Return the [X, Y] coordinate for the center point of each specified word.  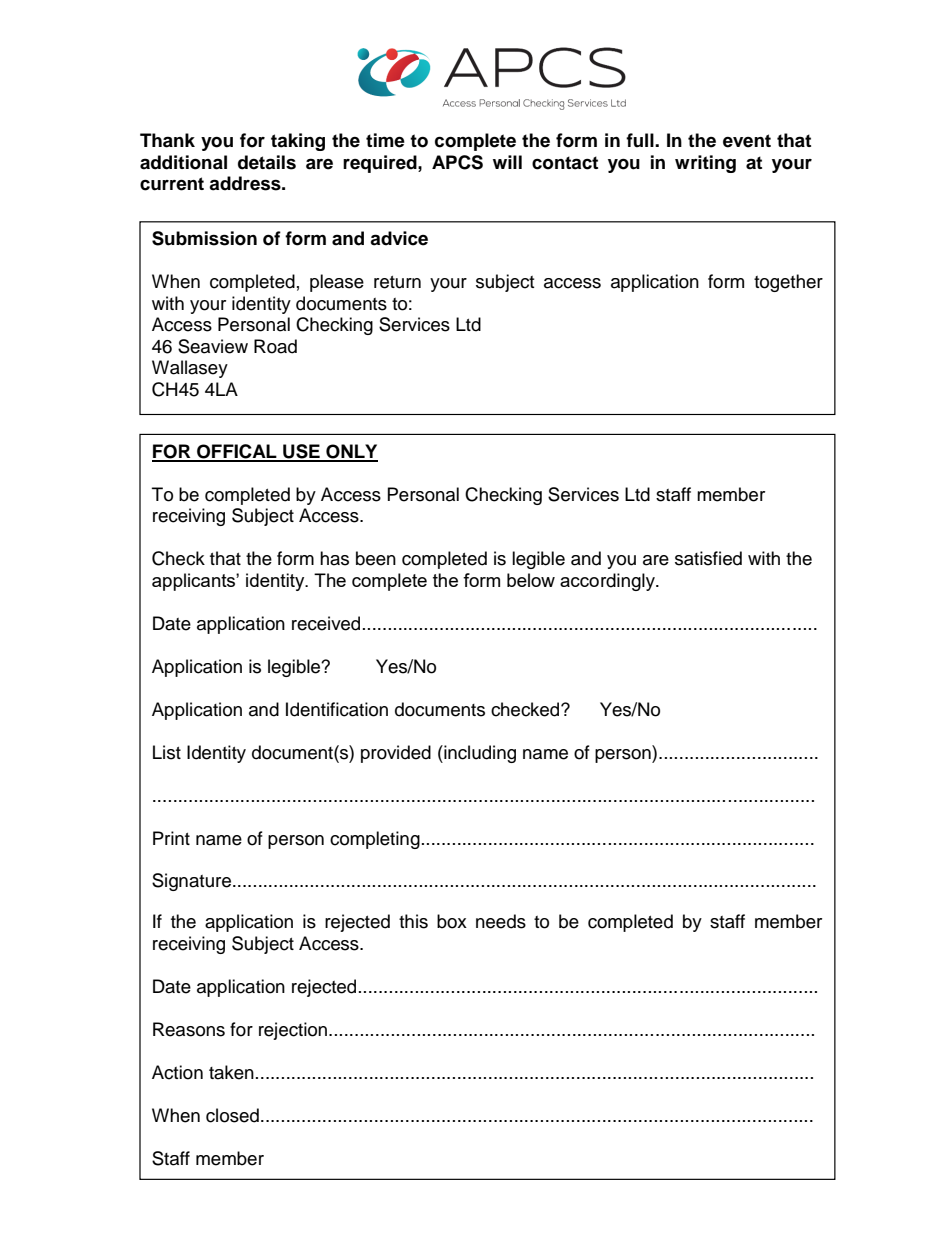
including [479, 754]
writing [705, 164]
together [788, 283]
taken [231, 1072]
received [326, 623]
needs [501, 921]
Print [171, 838]
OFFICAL [237, 452]
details [267, 162]
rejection [293, 1031]
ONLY [351, 452]
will [507, 162]
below [531, 580]
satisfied [708, 558]
